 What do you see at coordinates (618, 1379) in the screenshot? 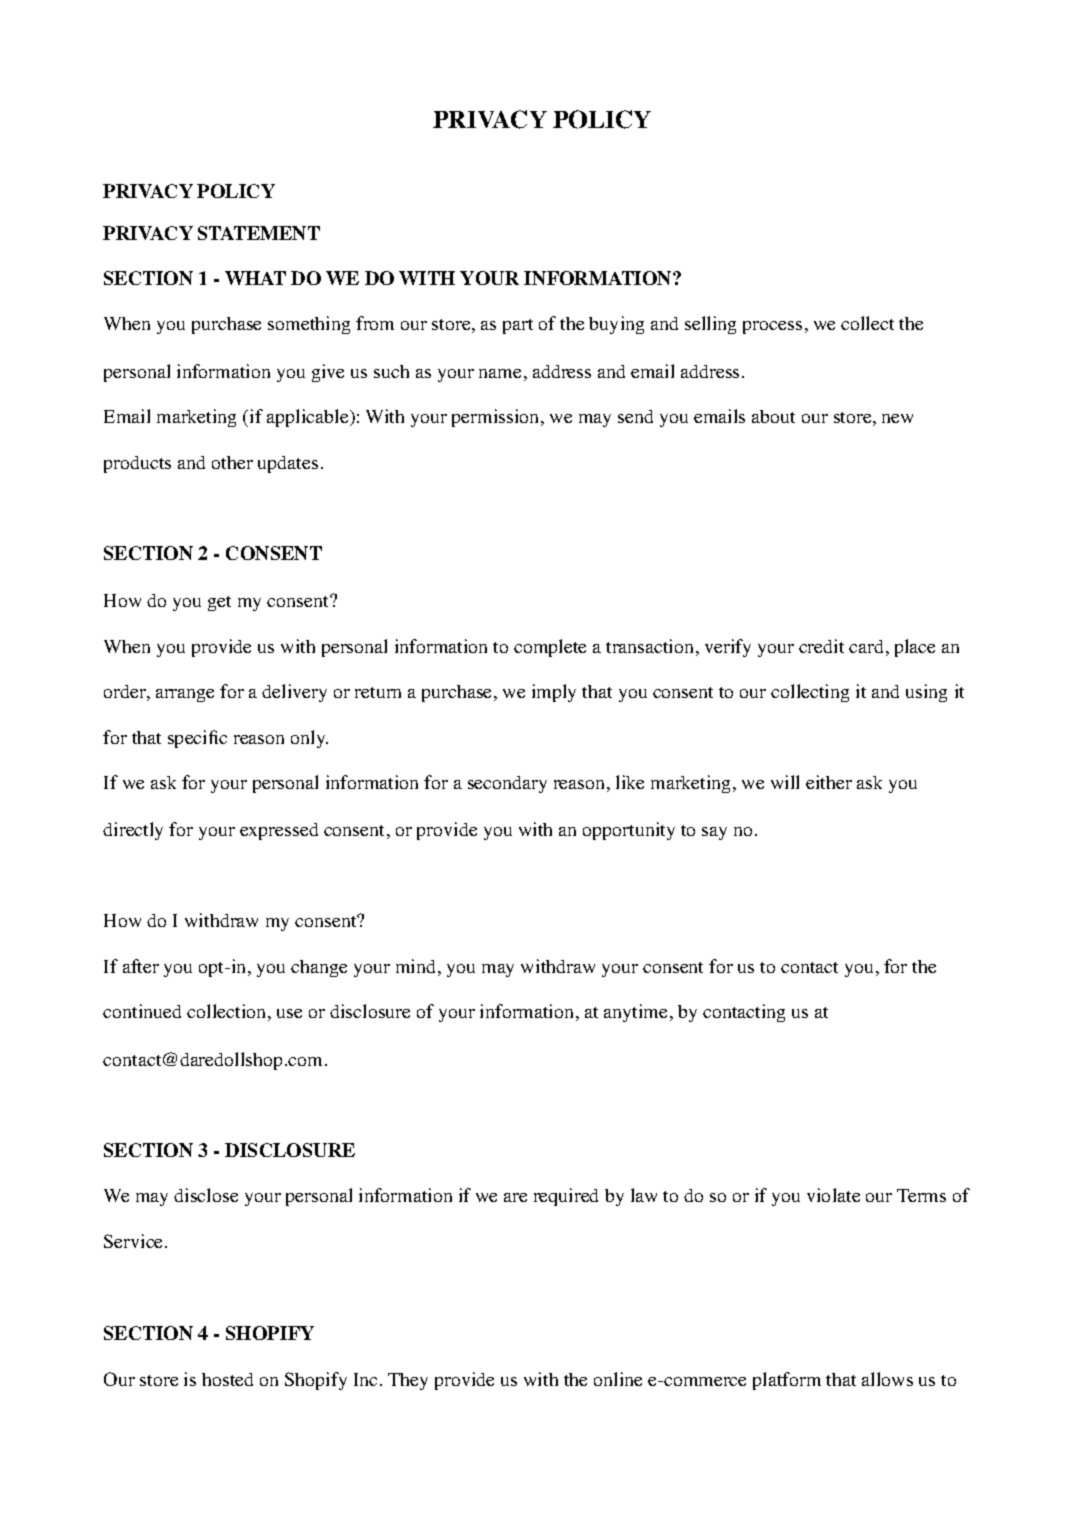
I see `online` at bounding box center [618, 1379].
